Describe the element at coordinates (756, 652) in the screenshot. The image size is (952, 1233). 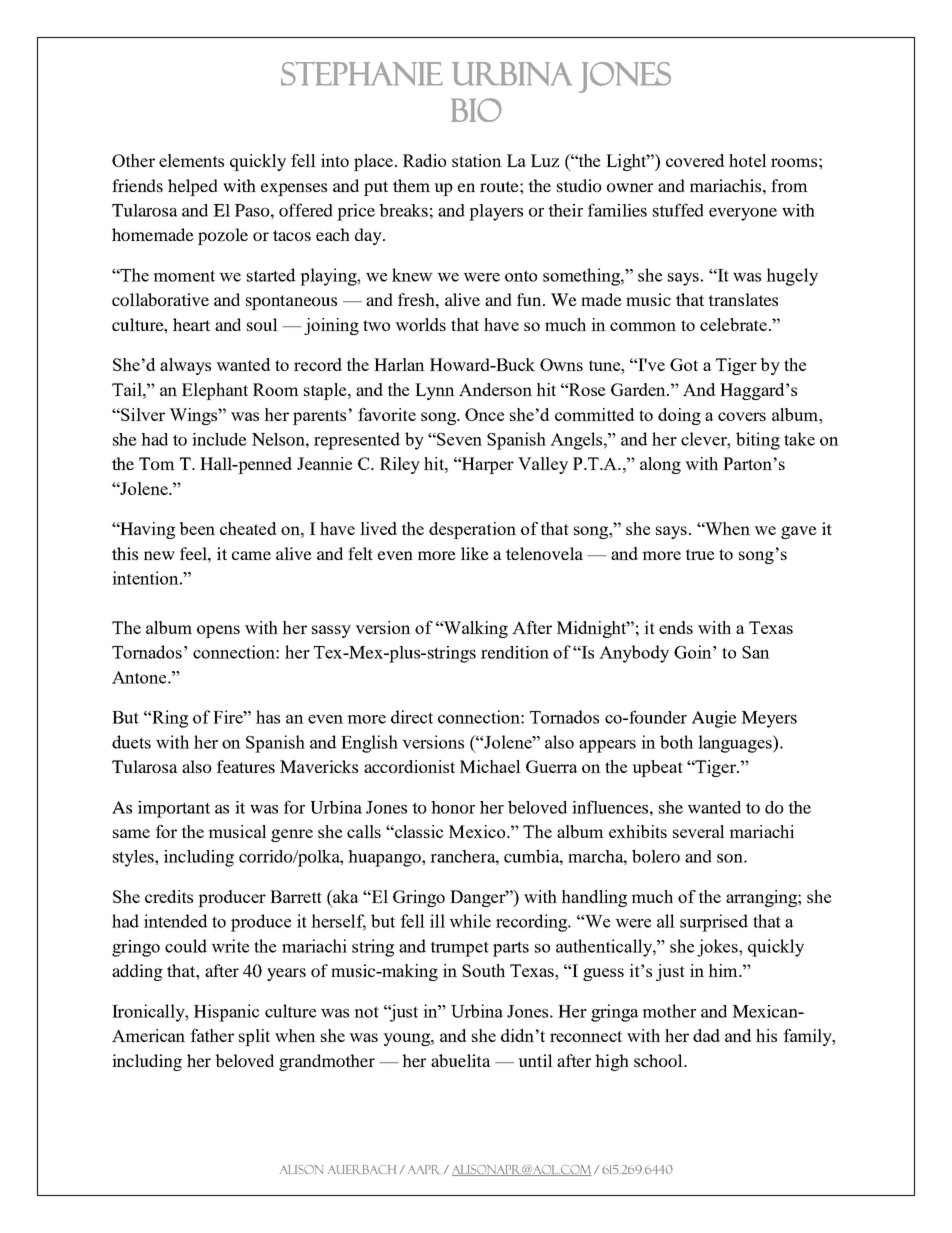
I see `San` at that location.
